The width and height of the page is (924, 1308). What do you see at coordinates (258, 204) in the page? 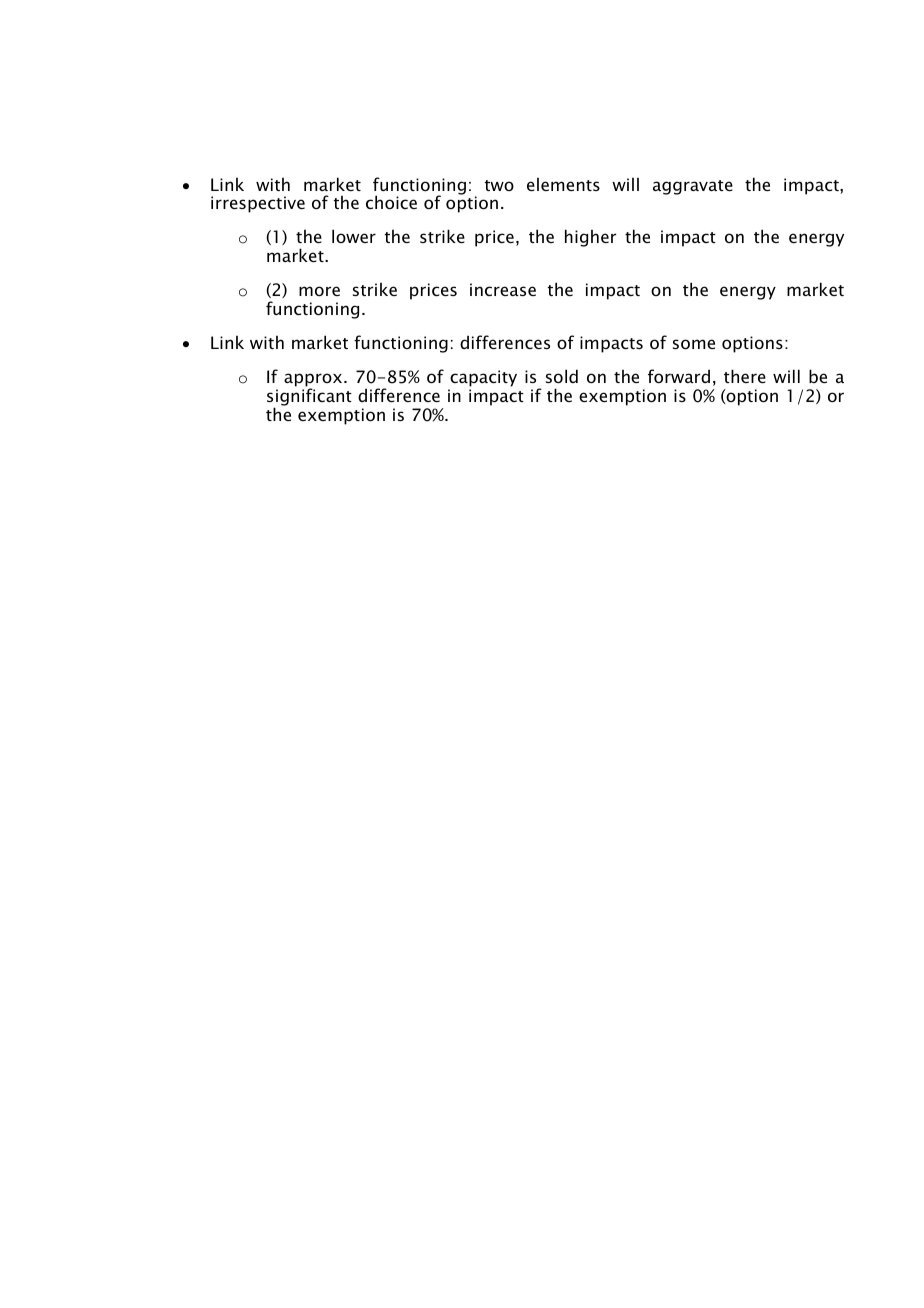
I see `irrespective` at bounding box center [258, 204].
